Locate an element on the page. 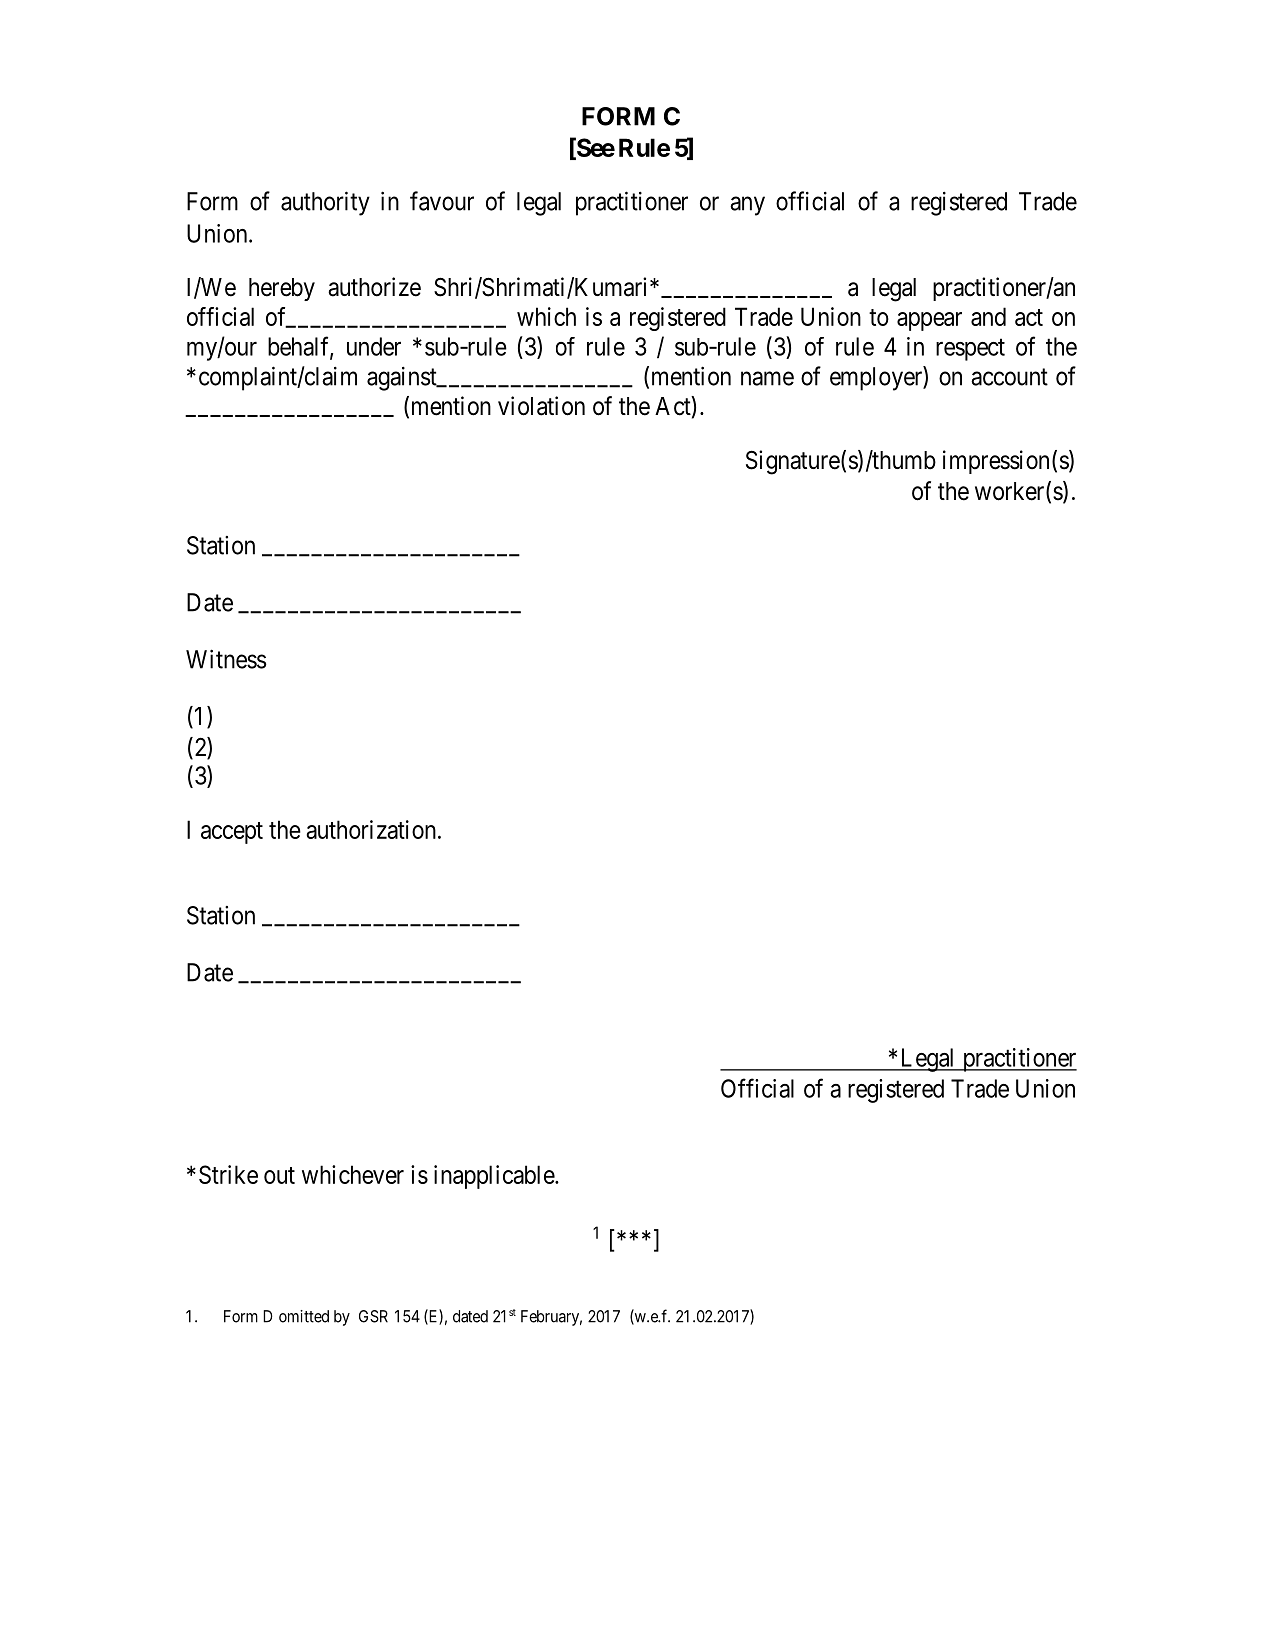 This image has height=1633, width=1262. accept is located at coordinates (232, 833).
